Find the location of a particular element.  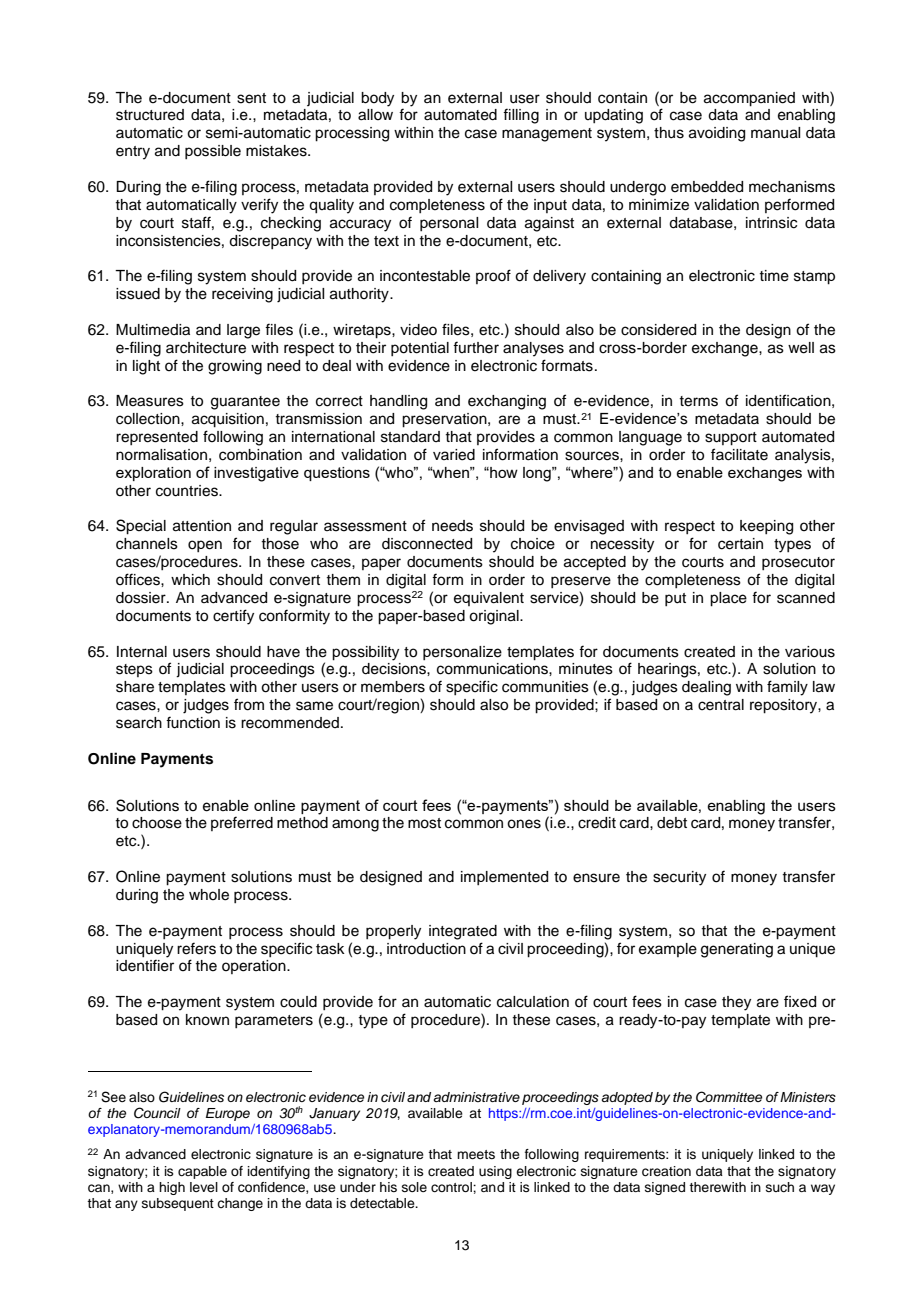

possible is located at coordinates (213, 152).
